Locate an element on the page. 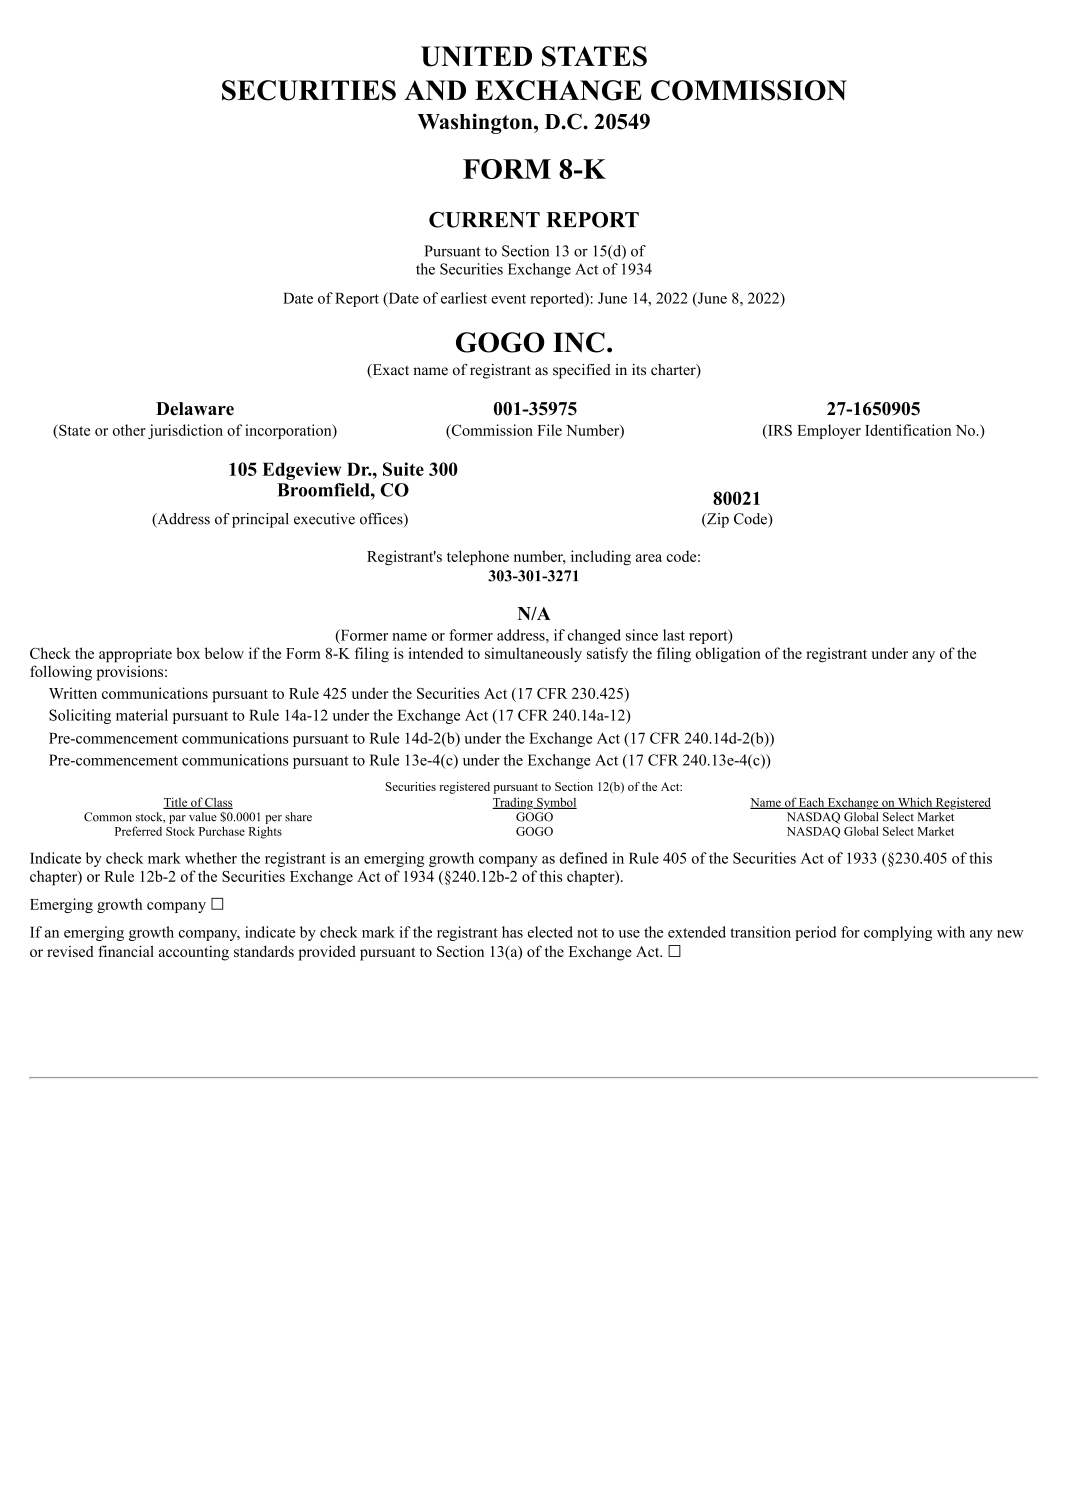 The image size is (1069, 1512). accounting is located at coordinates (194, 953).
